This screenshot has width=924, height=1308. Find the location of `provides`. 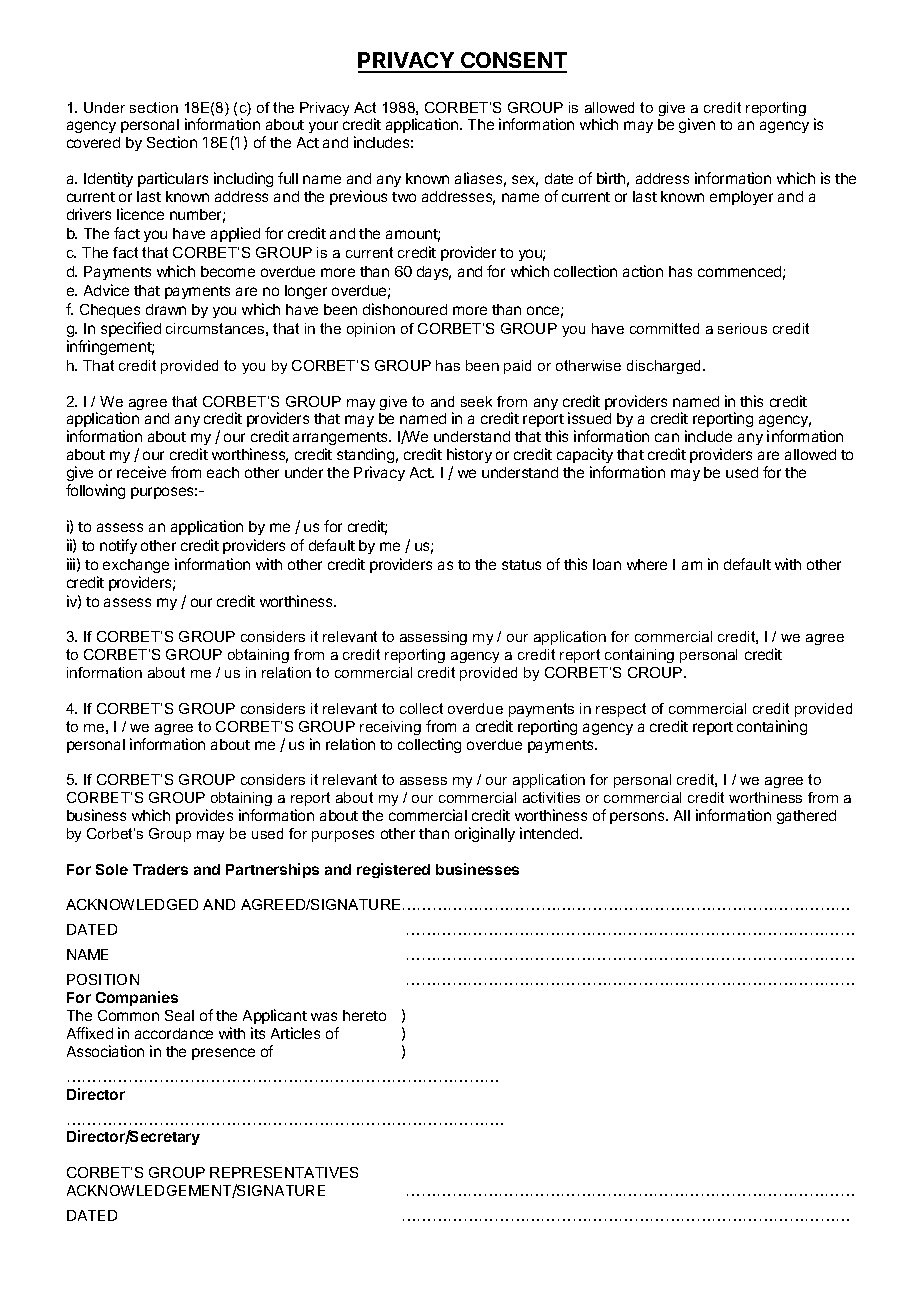

provides is located at coordinates (204, 816).
